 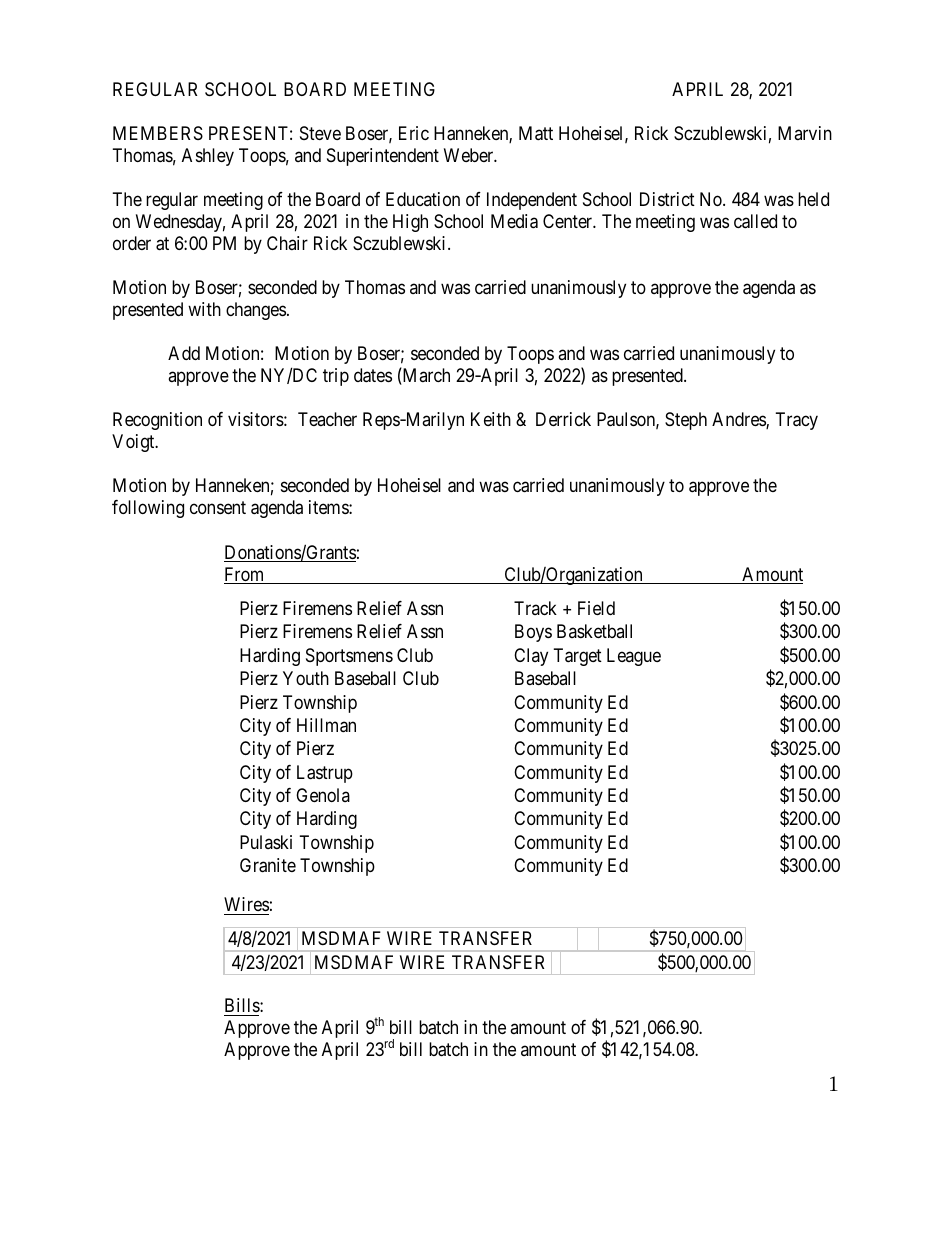 I want to click on Hillman, so click(x=326, y=725).
